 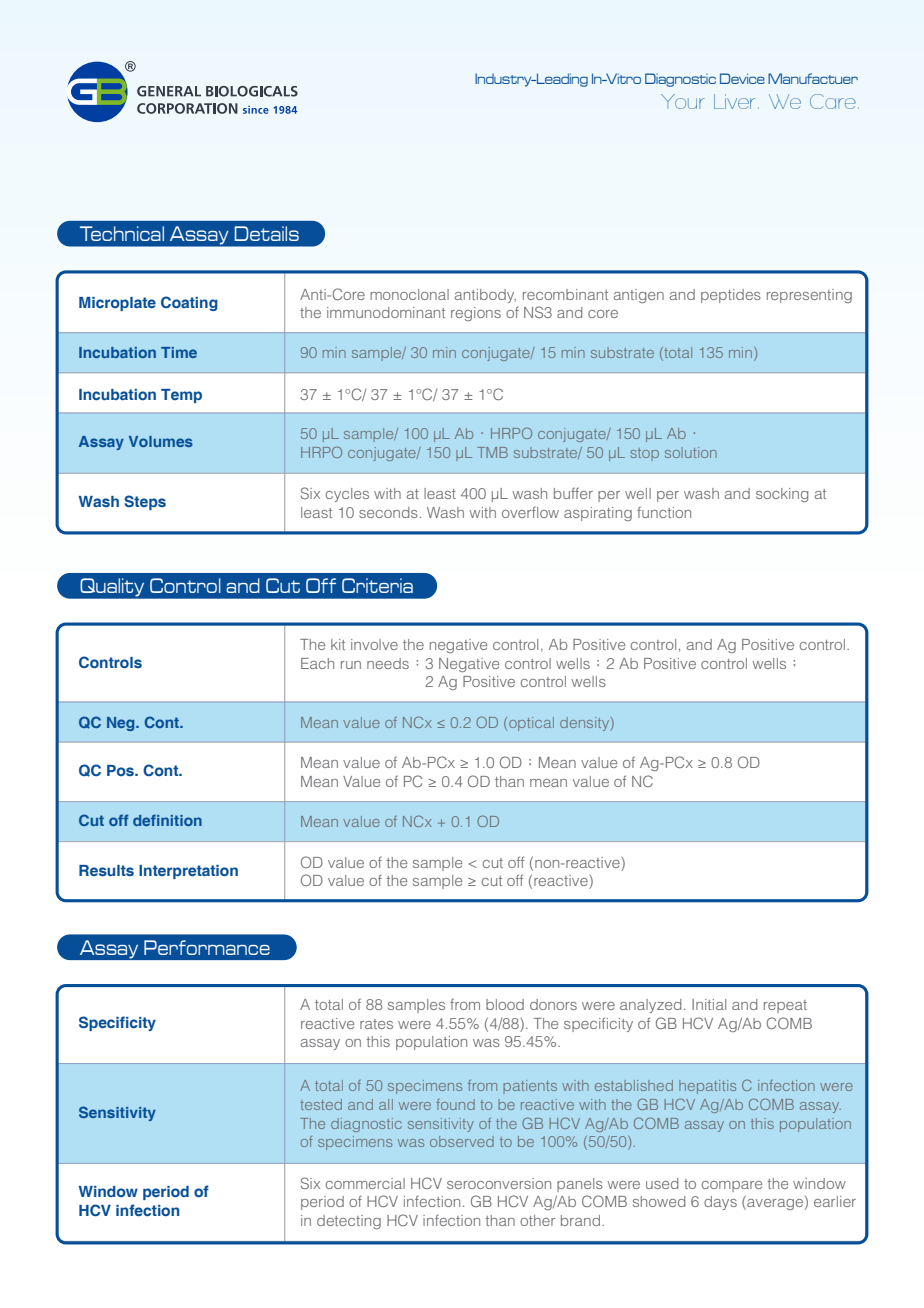 What do you see at coordinates (734, 101) in the document?
I see `Liver` at bounding box center [734, 101].
